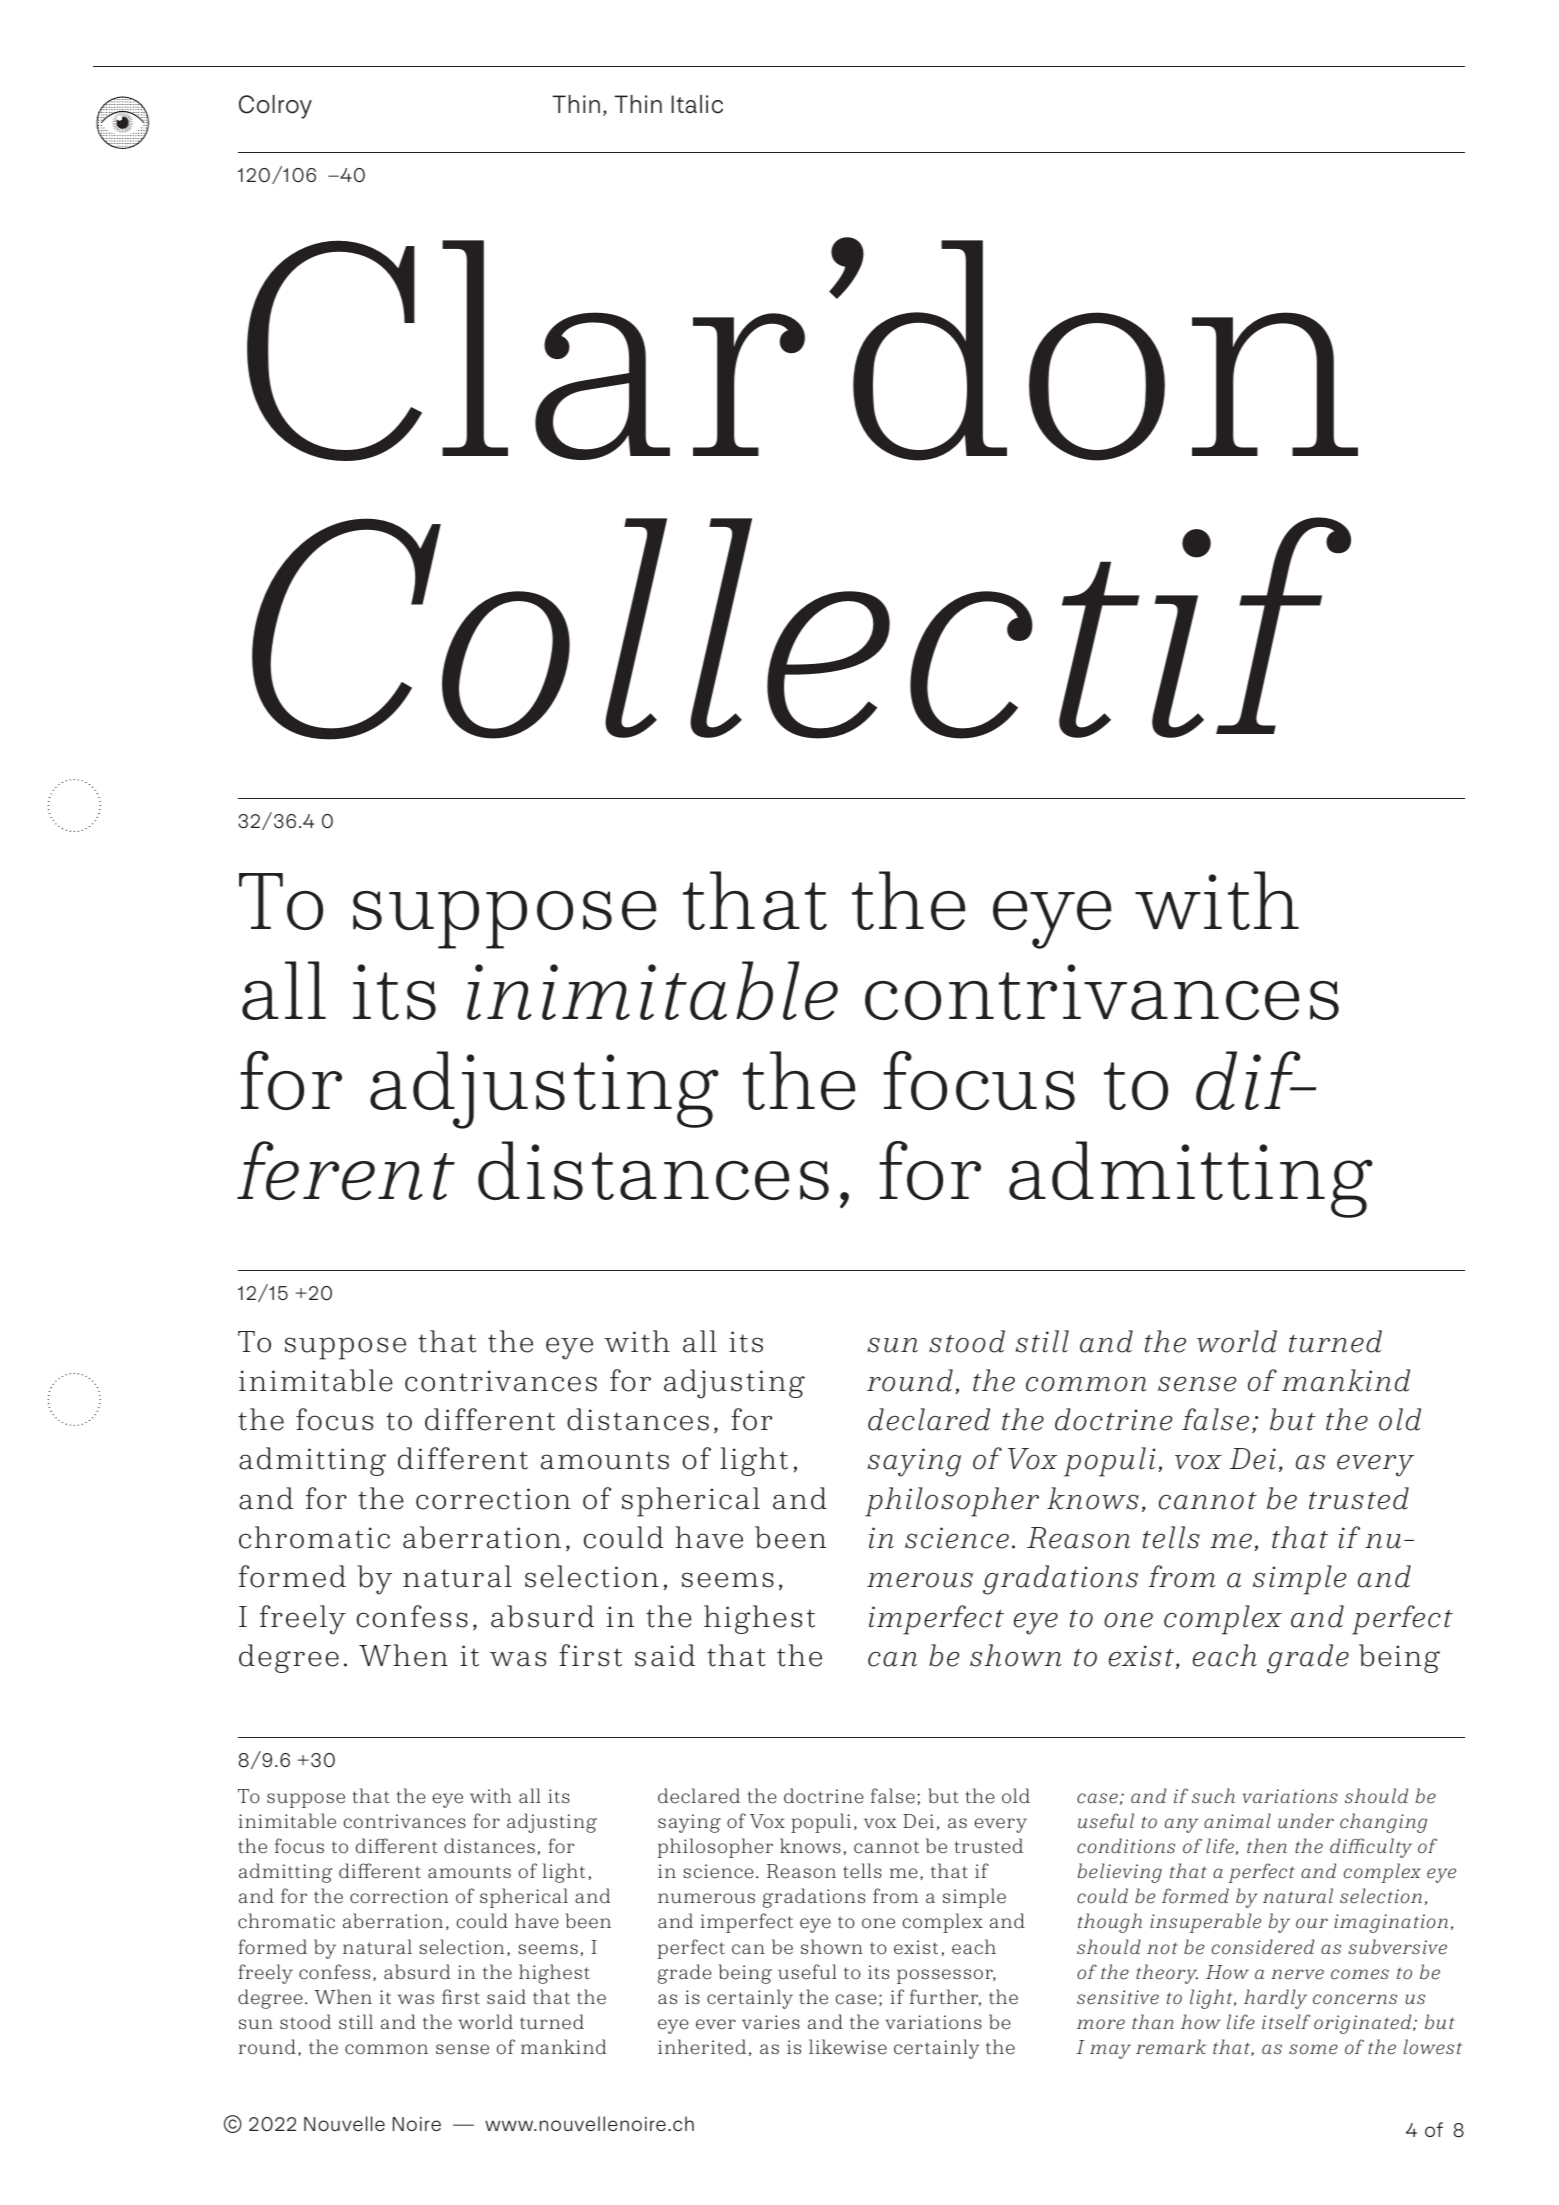 This screenshot has width=1559, height=2205. Describe the element at coordinates (1110, 1923) in the screenshot. I see `though` at that location.
